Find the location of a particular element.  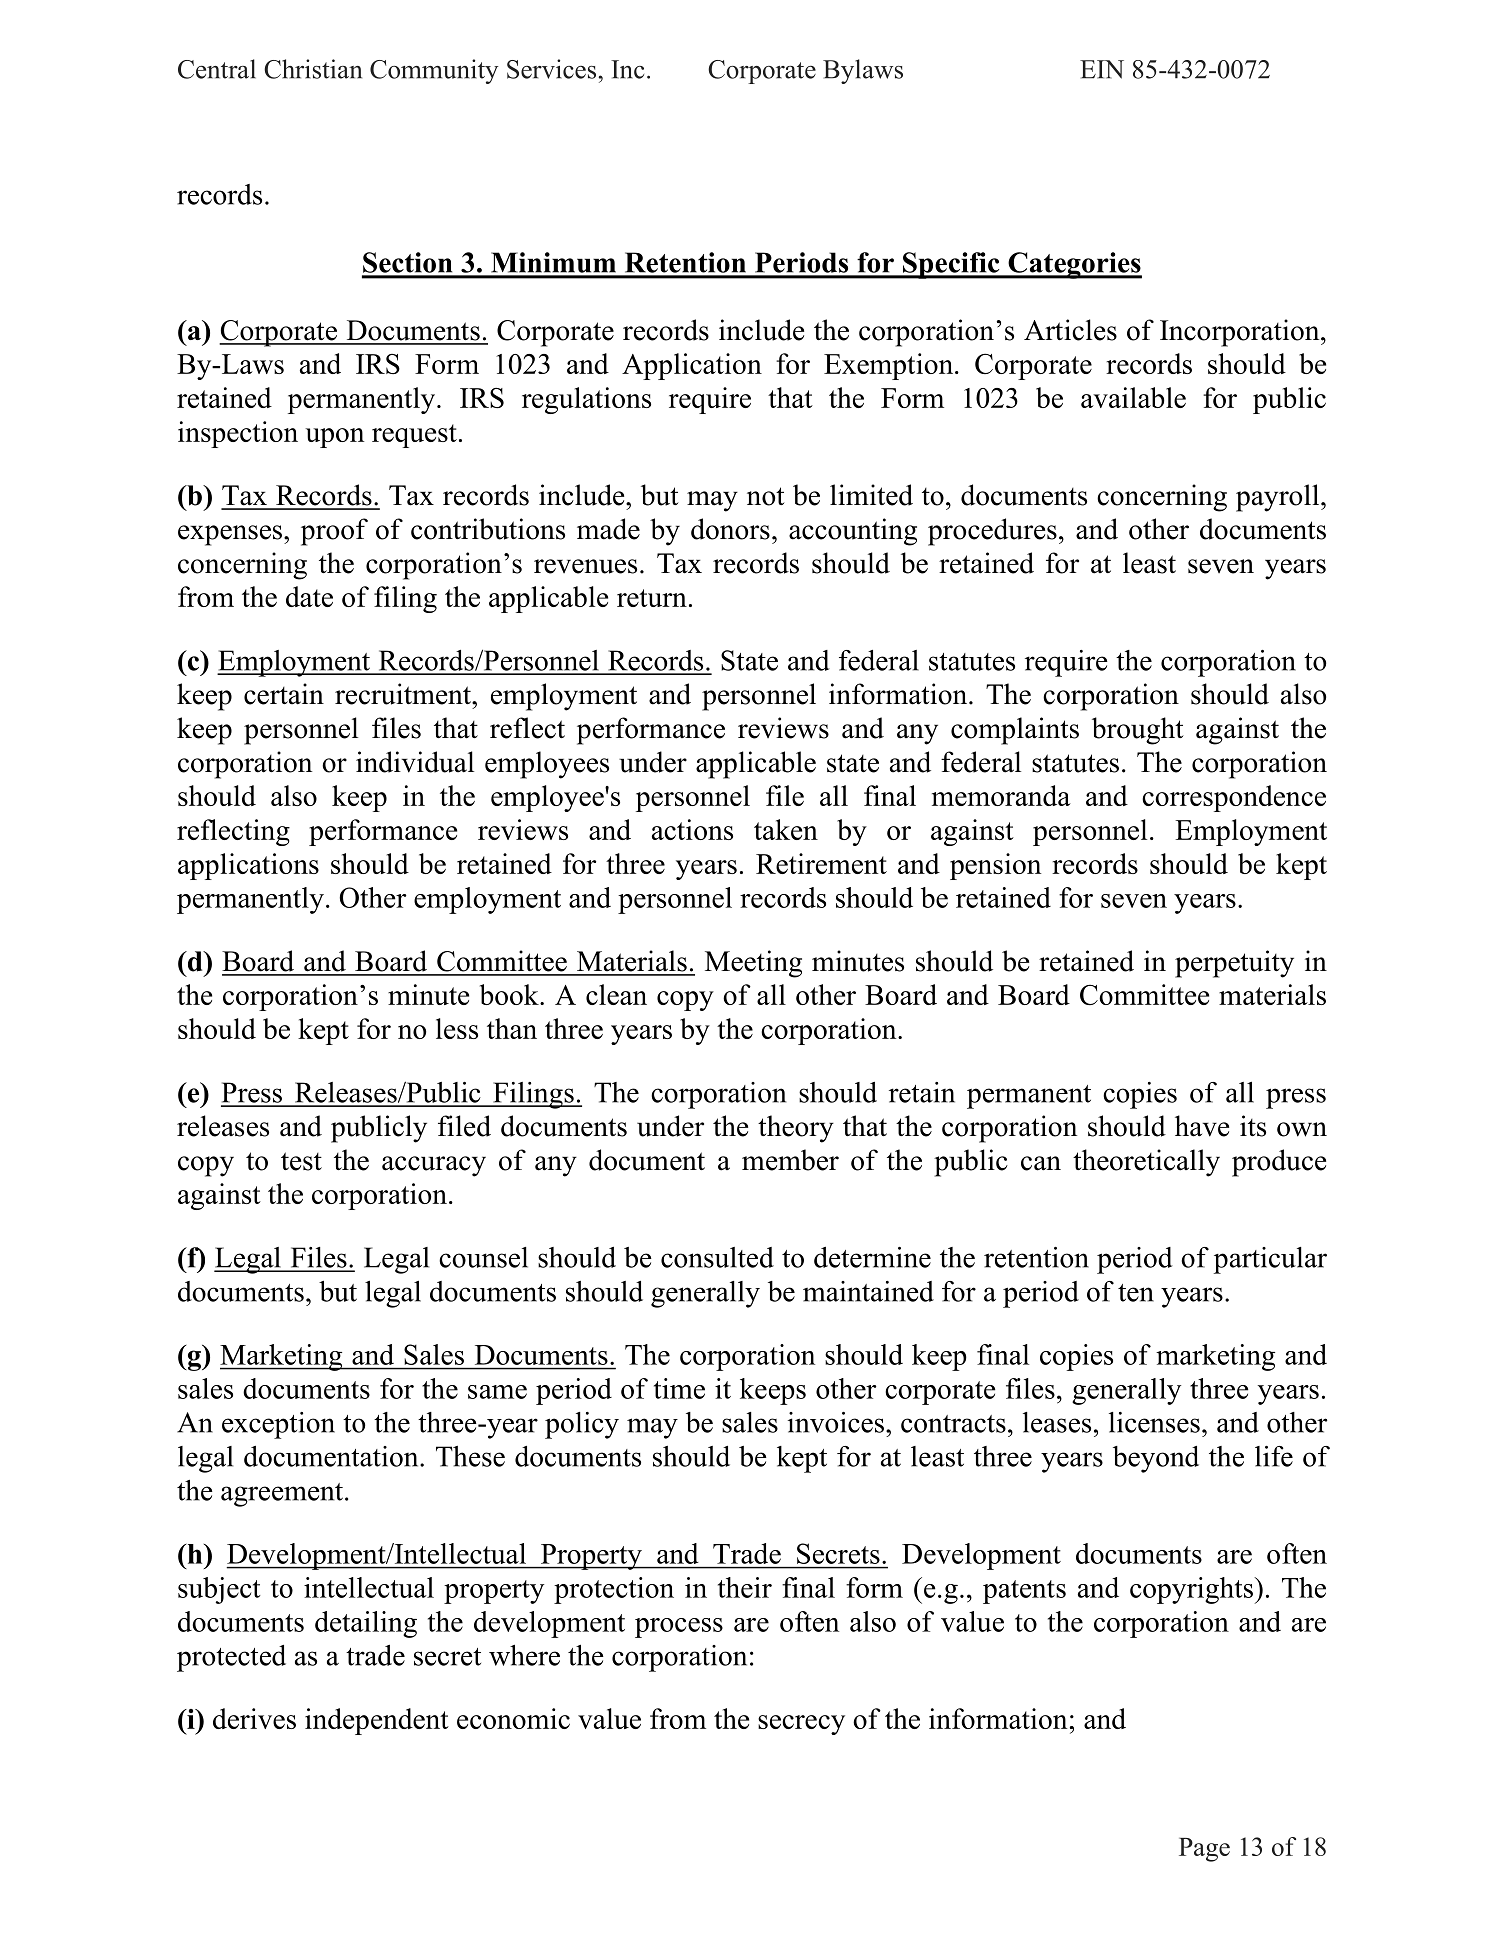

Christian is located at coordinates (313, 69).
